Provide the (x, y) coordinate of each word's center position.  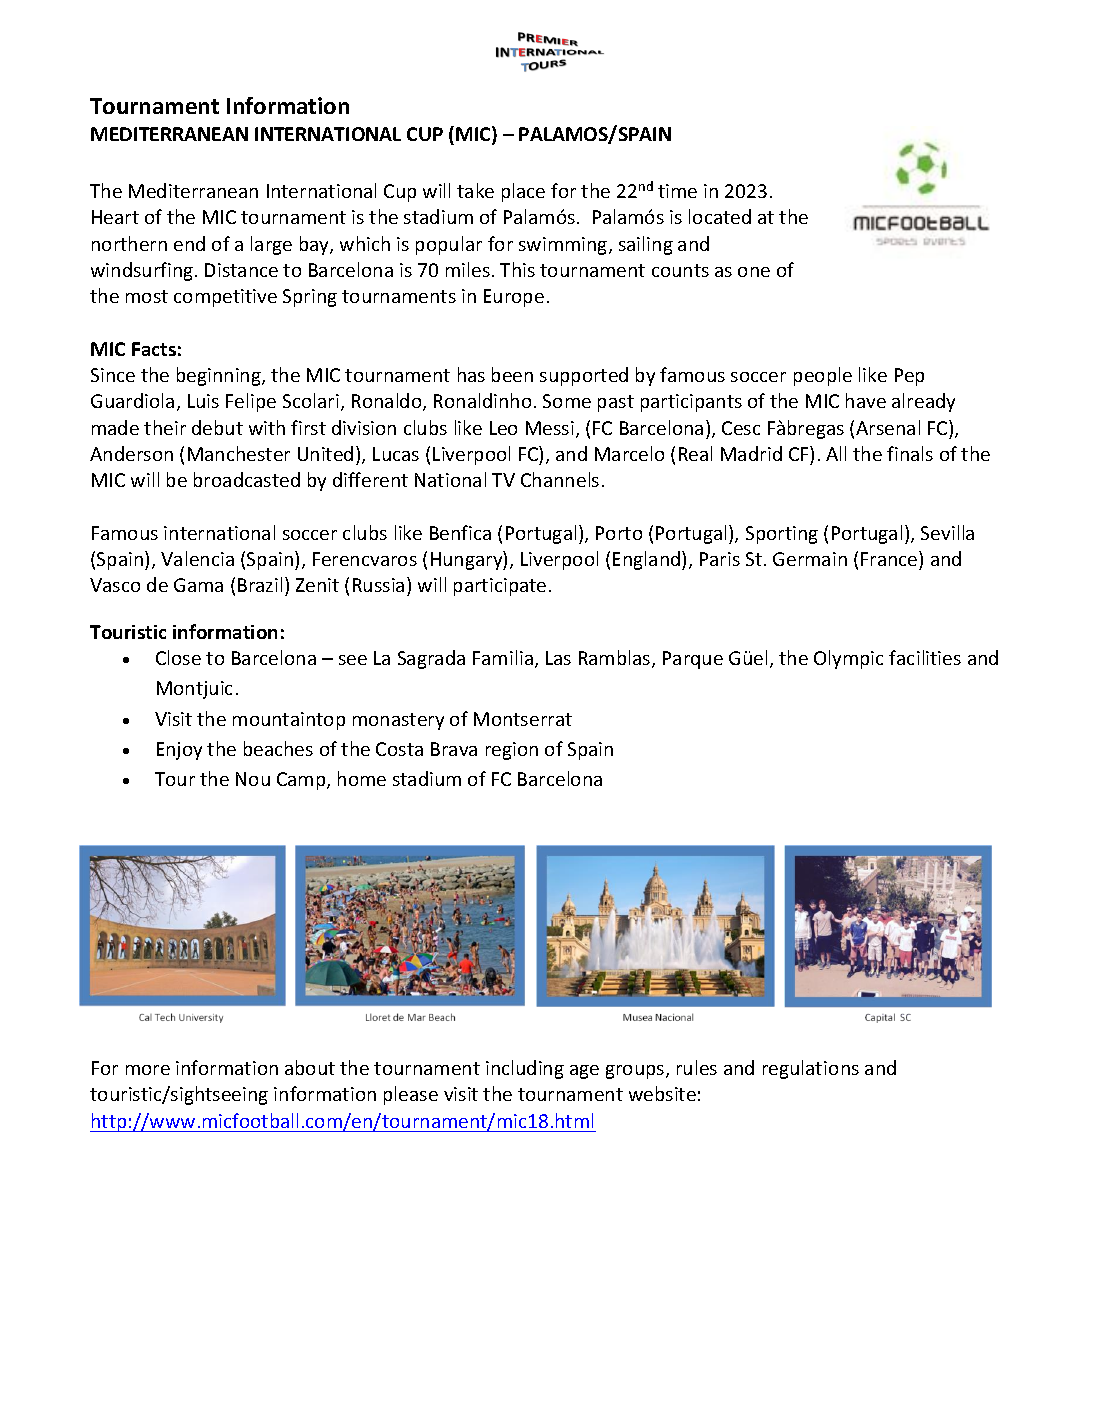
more (148, 1070)
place (523, 192)
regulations (811, 1069)
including (525, 1069)
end (189, 243)
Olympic (848, 659)
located (720, 216)
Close (178, 657)
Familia (503, 657)
